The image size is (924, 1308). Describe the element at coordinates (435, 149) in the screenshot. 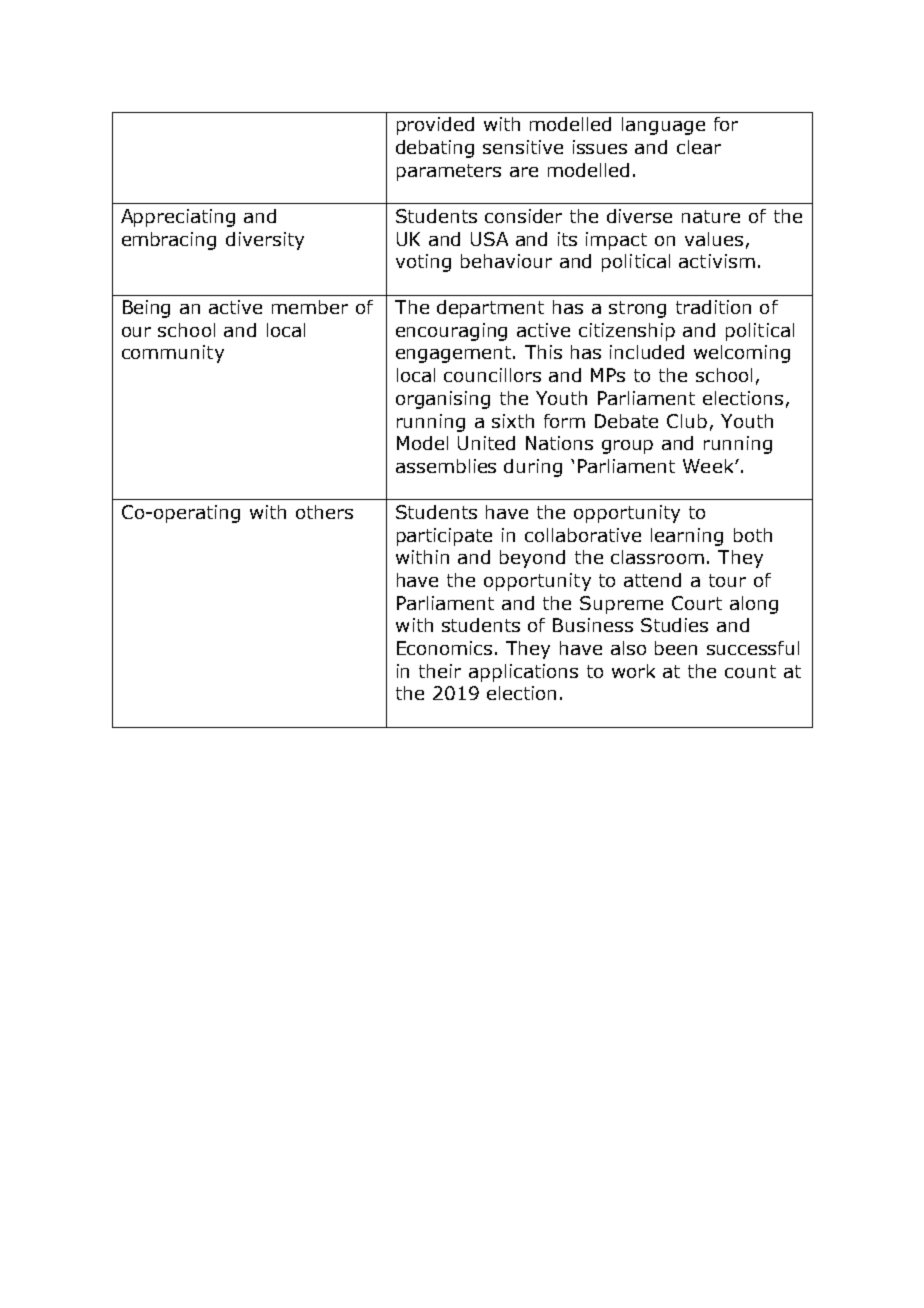

I see `debating` at that location.
